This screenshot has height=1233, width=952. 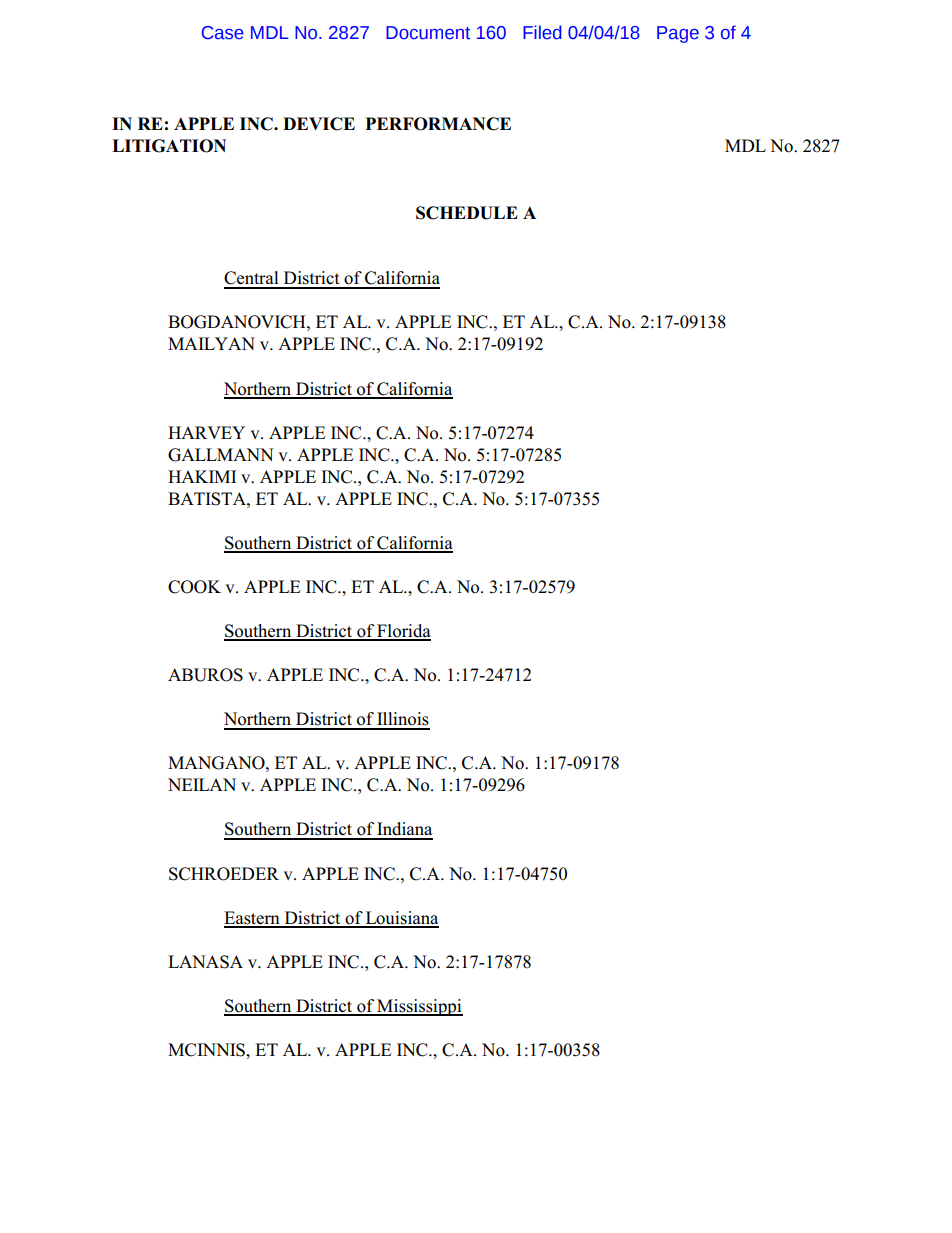 I want to click on Florida, so click(x=403, y=632).
